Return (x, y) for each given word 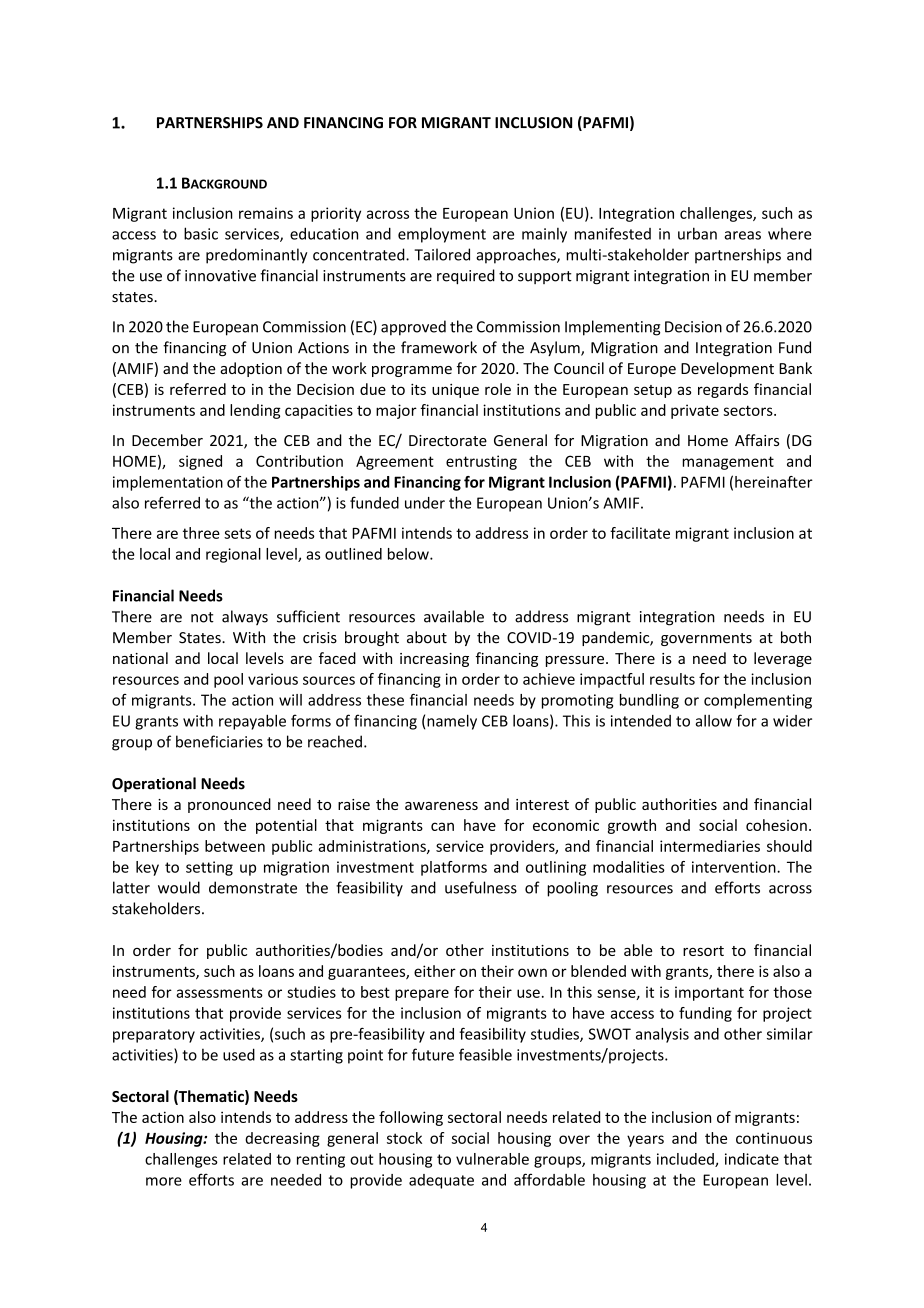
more (164, 1181)
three (201, 533)
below (409, 554)
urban (697, 233)
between (235, 846)
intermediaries (710, 846)
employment (442, 235)
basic (201, 233)
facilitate (640, 533)
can (442, 826)
